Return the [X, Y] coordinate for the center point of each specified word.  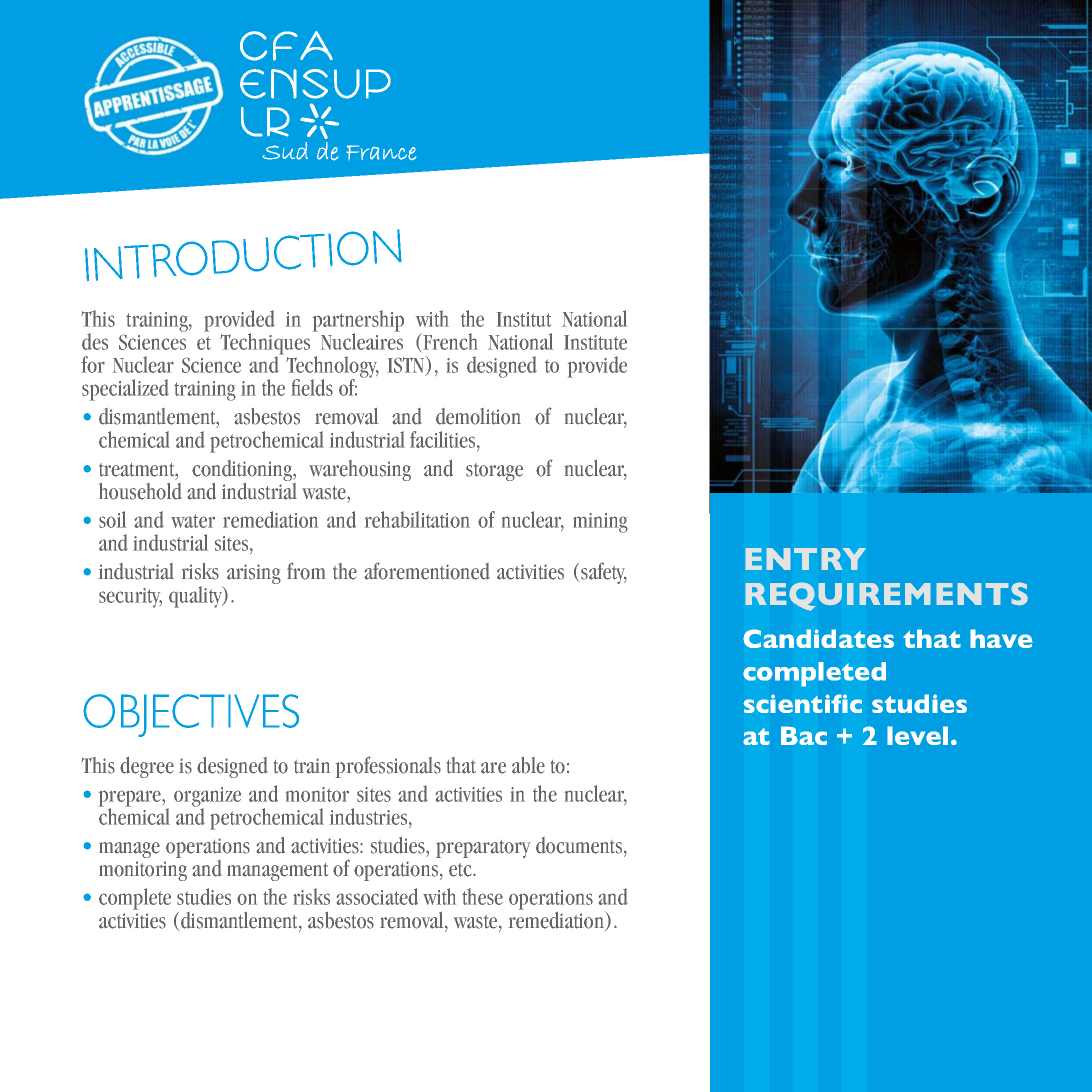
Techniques [265, 345]
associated [377, 896]
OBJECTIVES [191, 715]
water [193, 521]
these [482, 896]
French [449, 341]
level [917, 735]
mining [600, 523]
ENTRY [806, 559]
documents [580, 845]
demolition [478, 416]
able [528, 765]
